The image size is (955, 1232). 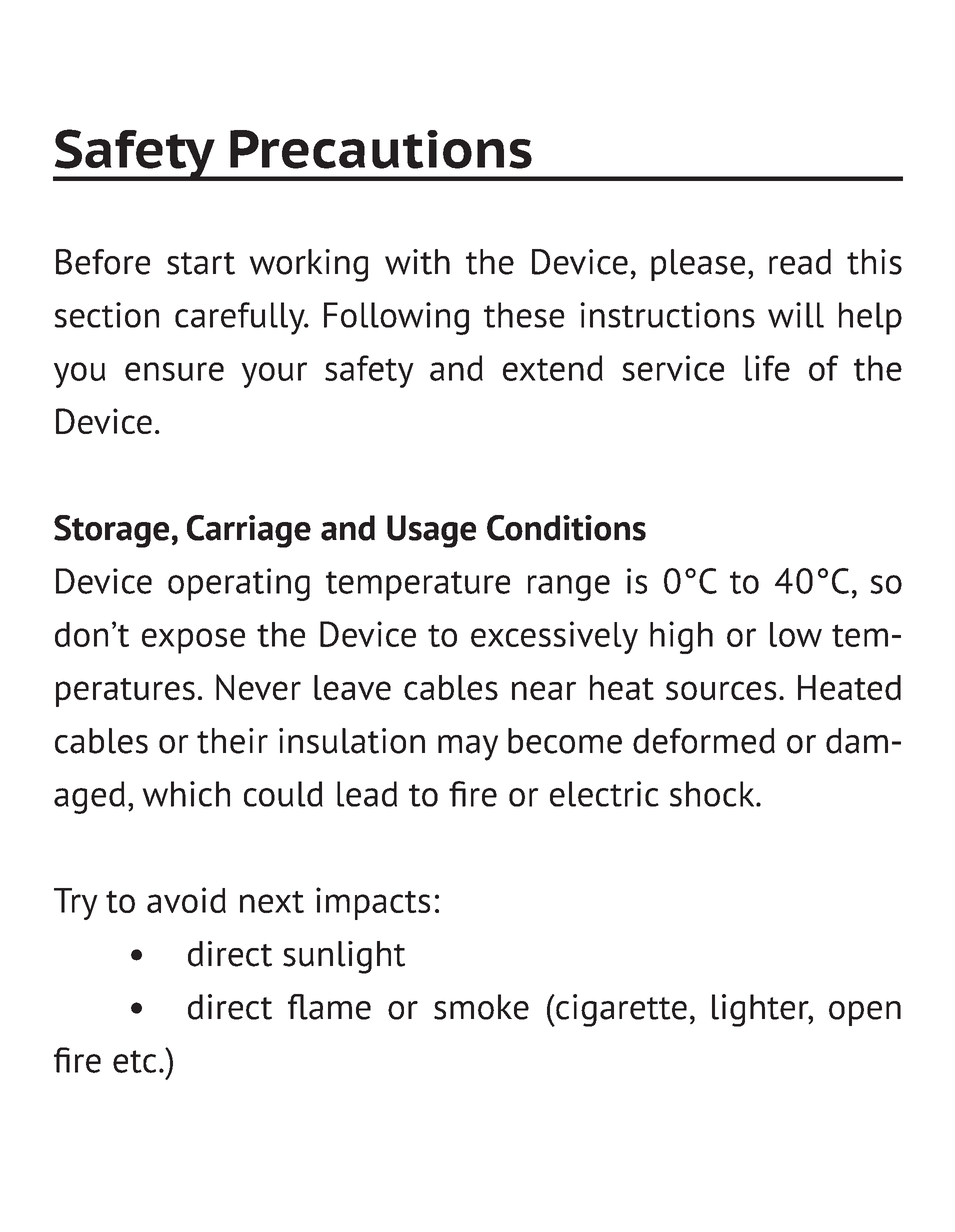 What do you see at coordinates (767, 368) in the page?
I see `life` at bounding box center [767, 368].
